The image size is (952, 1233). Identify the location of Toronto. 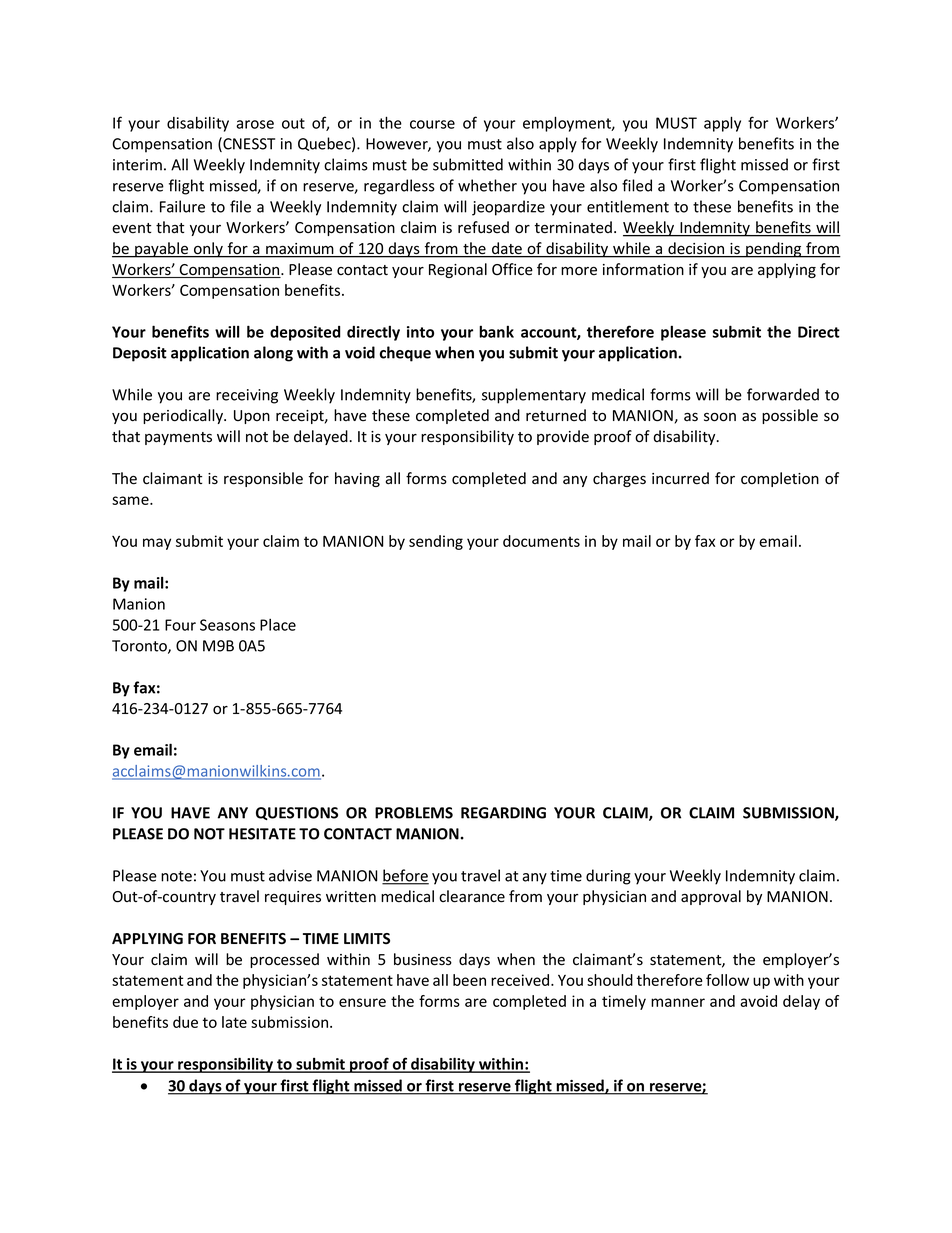
(140, 647).
